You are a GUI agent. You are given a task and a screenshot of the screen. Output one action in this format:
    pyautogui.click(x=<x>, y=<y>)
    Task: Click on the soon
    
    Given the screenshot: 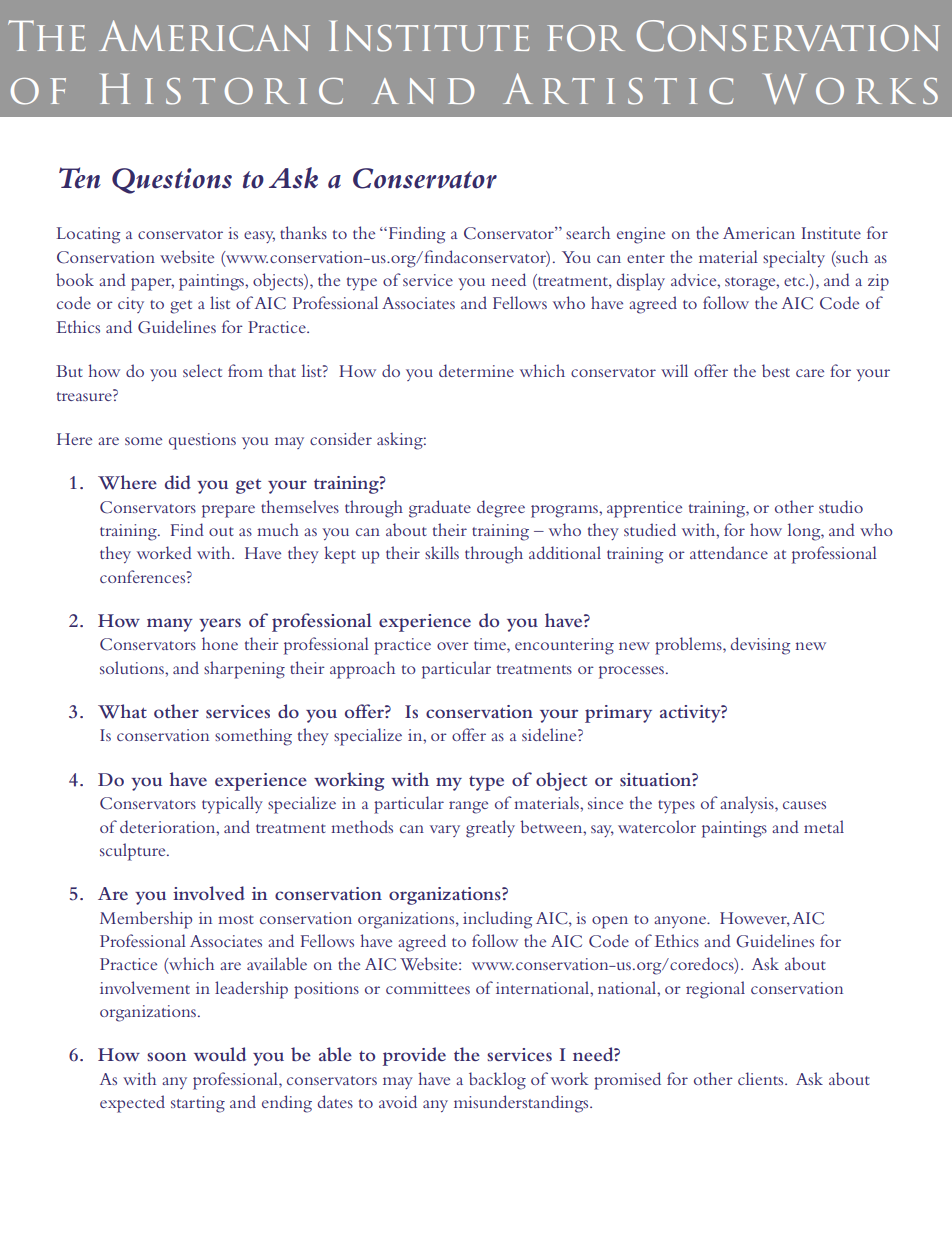 What is the action you would take?
    pyautogui.click(x=166, y=1056)
